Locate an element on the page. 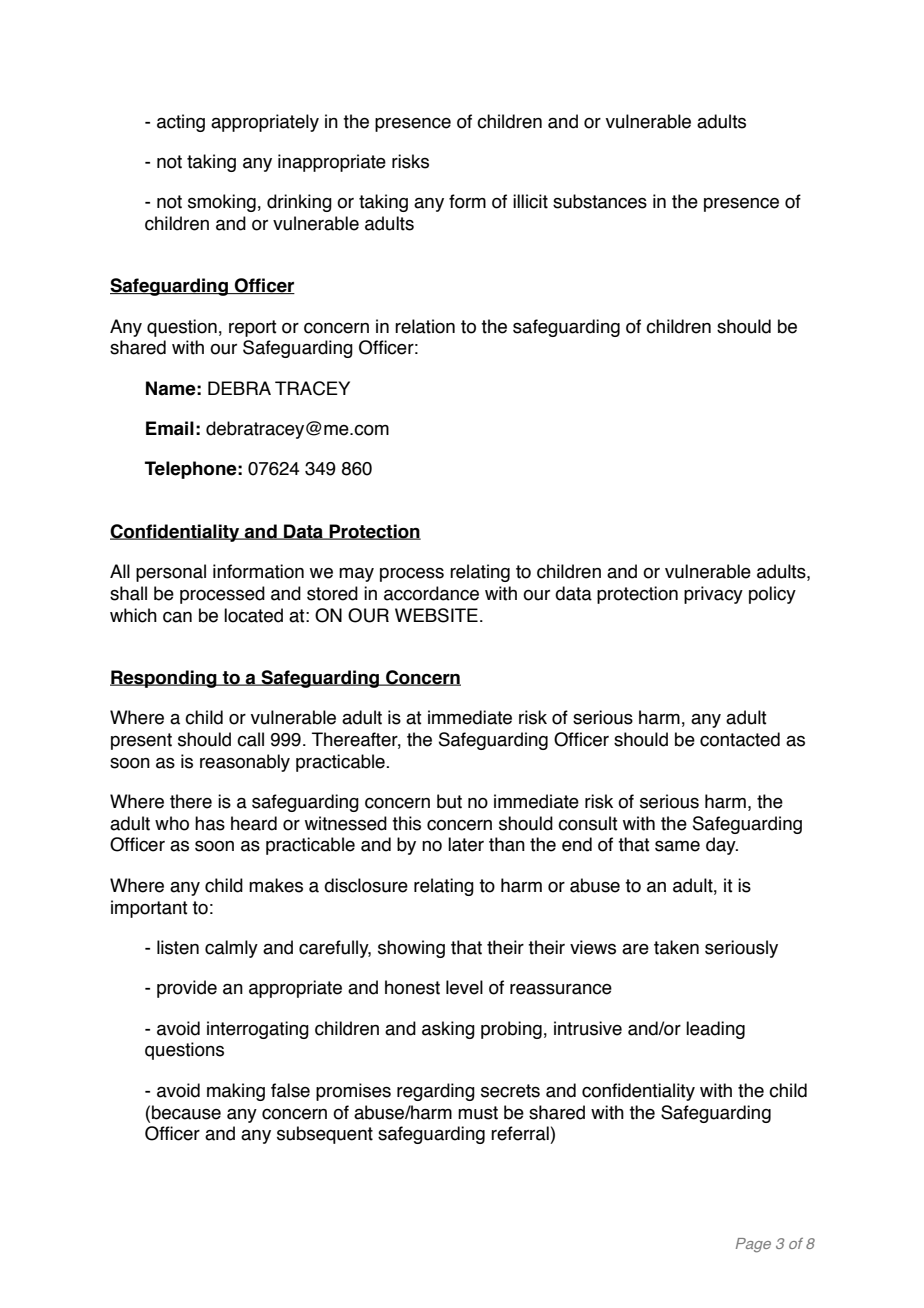  referral is located at coordinates (520, 1133).
